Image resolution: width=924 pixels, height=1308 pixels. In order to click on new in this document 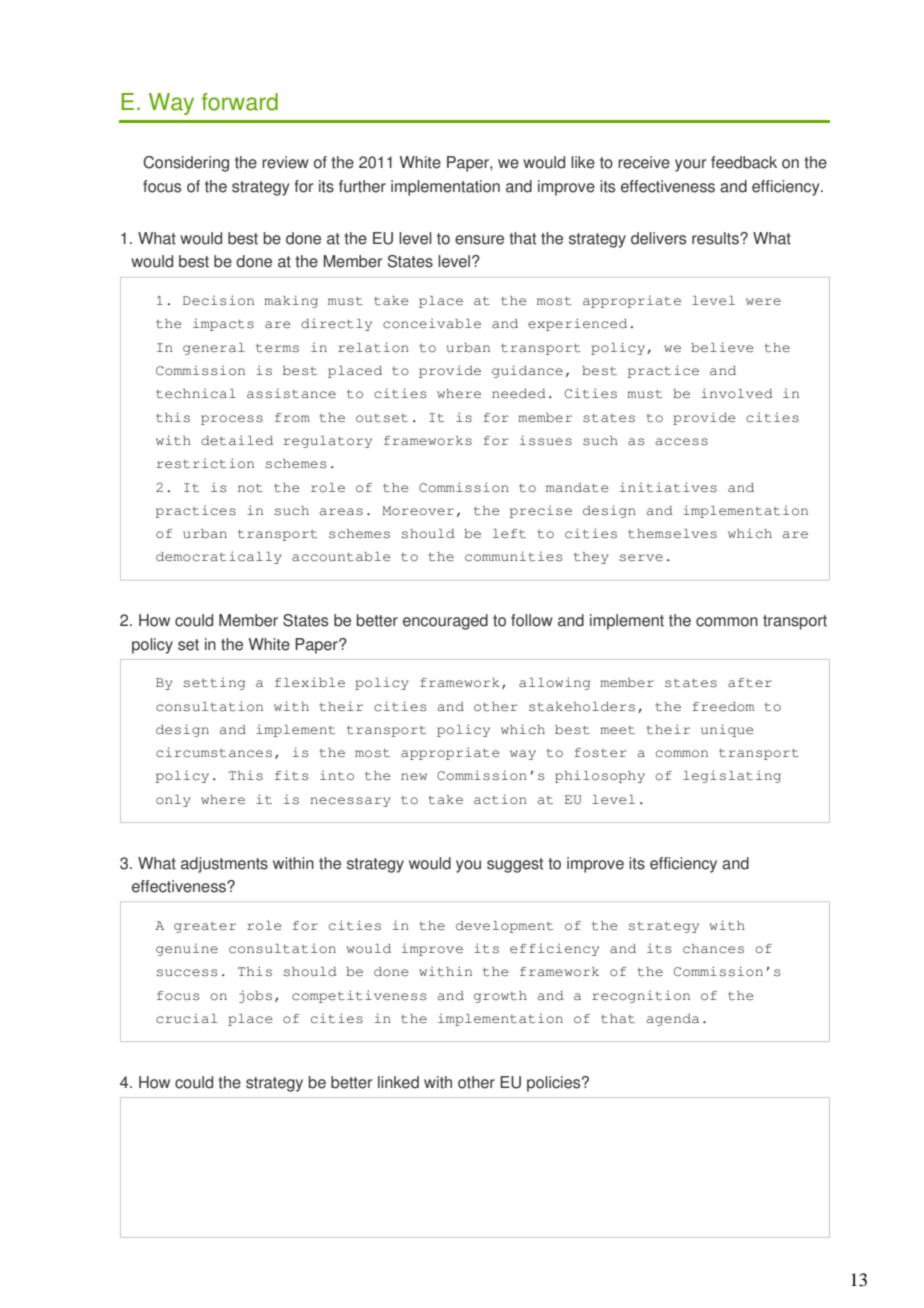, I will do `click(414, 777)`.
